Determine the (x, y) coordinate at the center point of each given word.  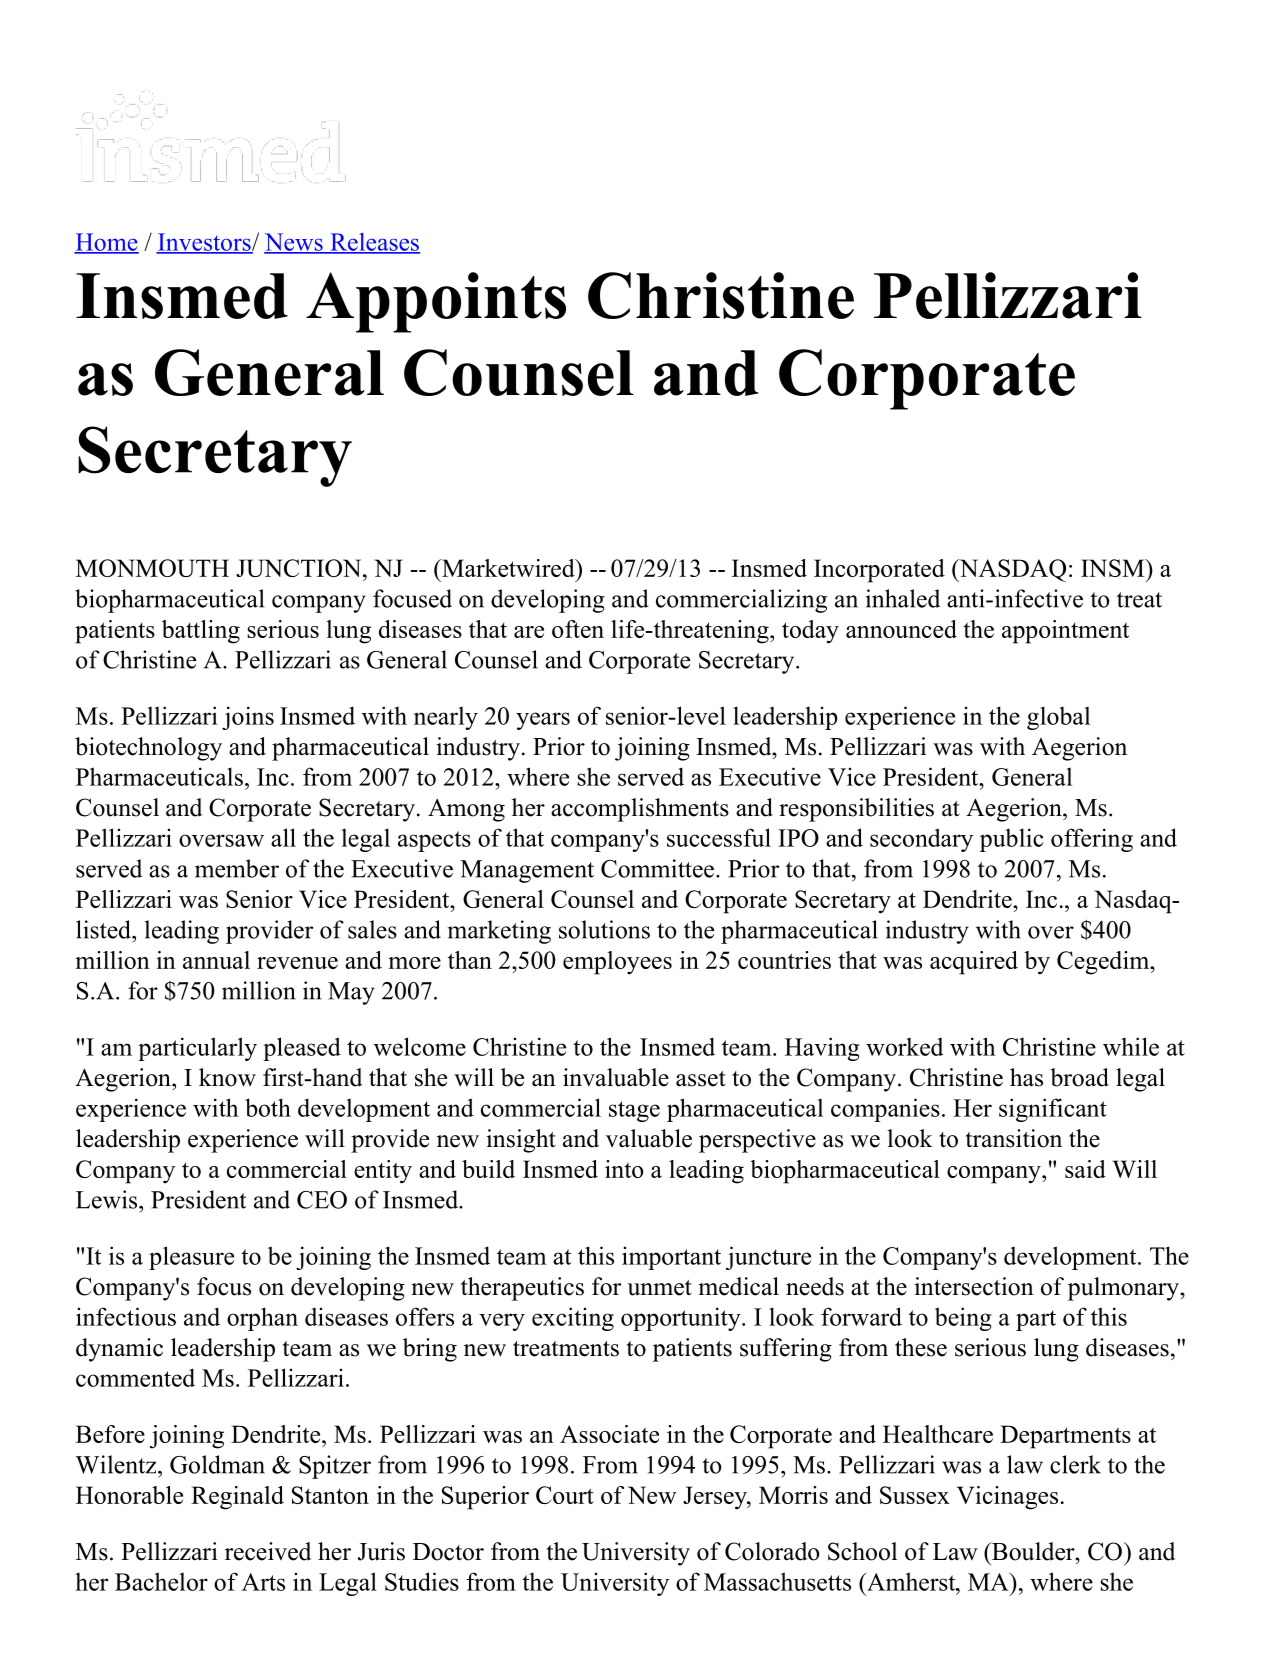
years (543, 721)
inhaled (903, 598)
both (268, 1107)
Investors (204, 243)
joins (248, 718)
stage (634, 1111)
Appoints (436, 302)
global (1058, 718)
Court (565, 1495)
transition (1014, 1138)
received (268, 1551)
